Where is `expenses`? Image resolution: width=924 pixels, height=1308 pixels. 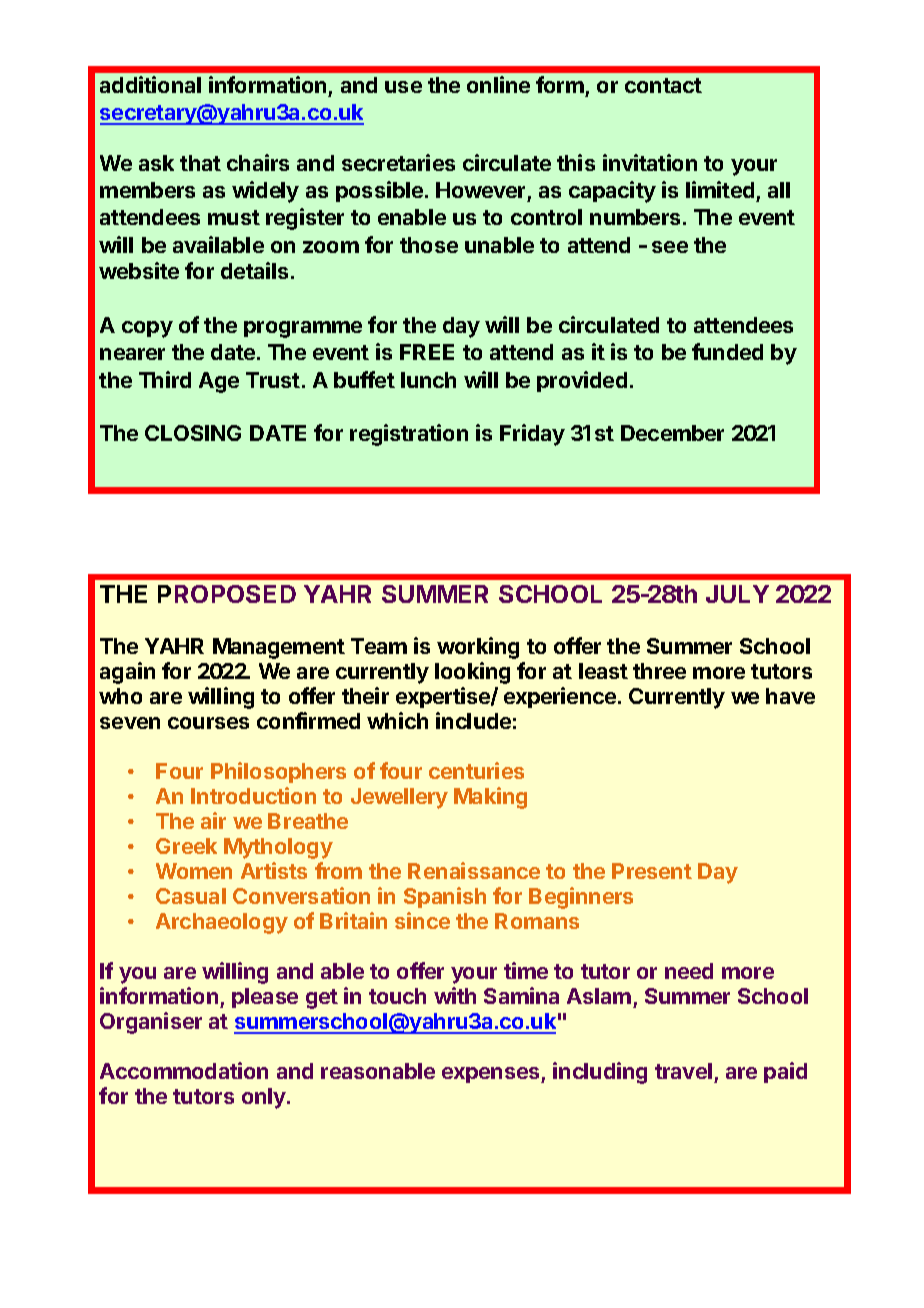
expenses is located at coordinates (492, 1075).
